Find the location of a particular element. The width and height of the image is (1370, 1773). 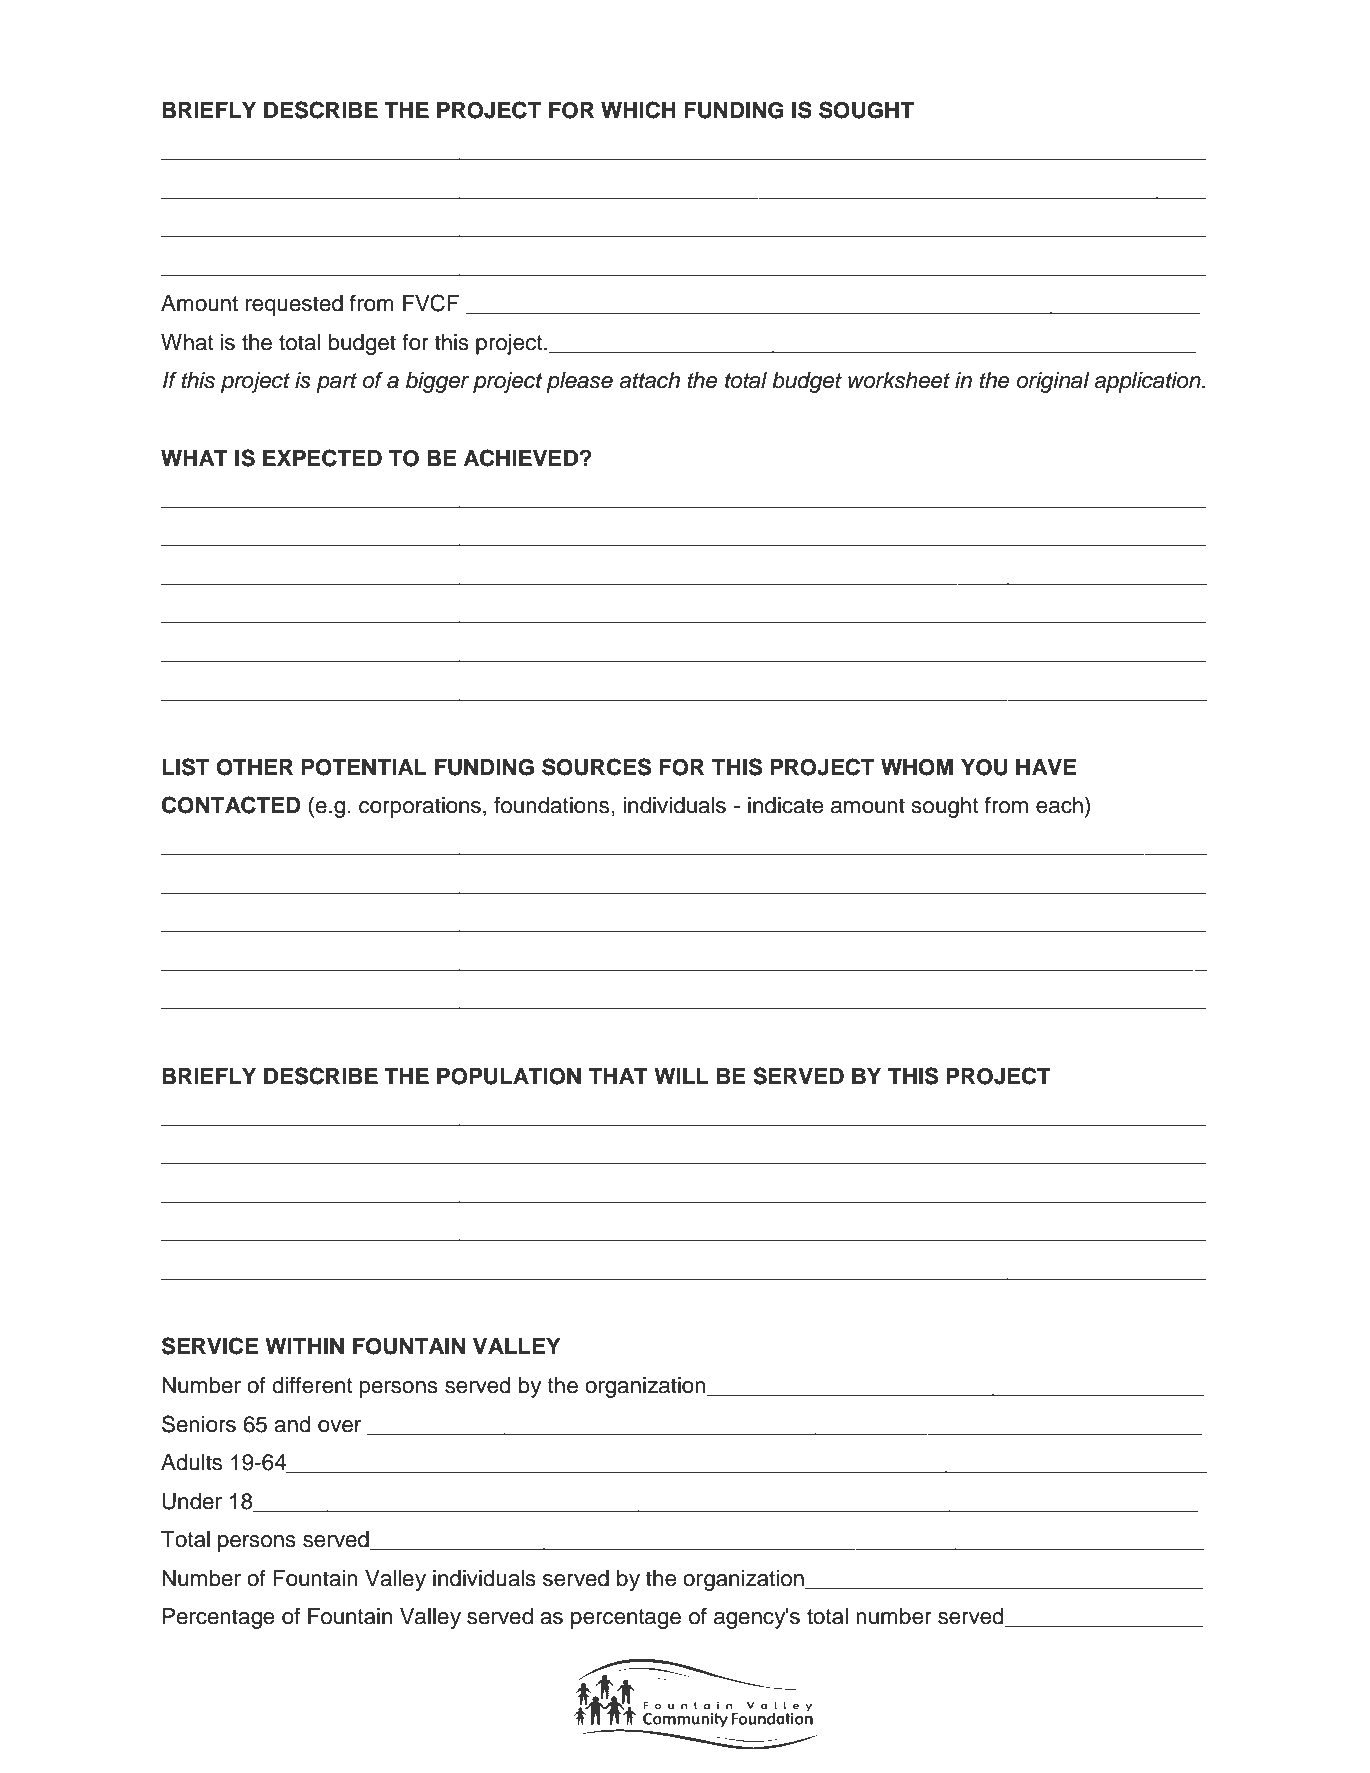

EXPECTED is located at coordinates (322, 458).
